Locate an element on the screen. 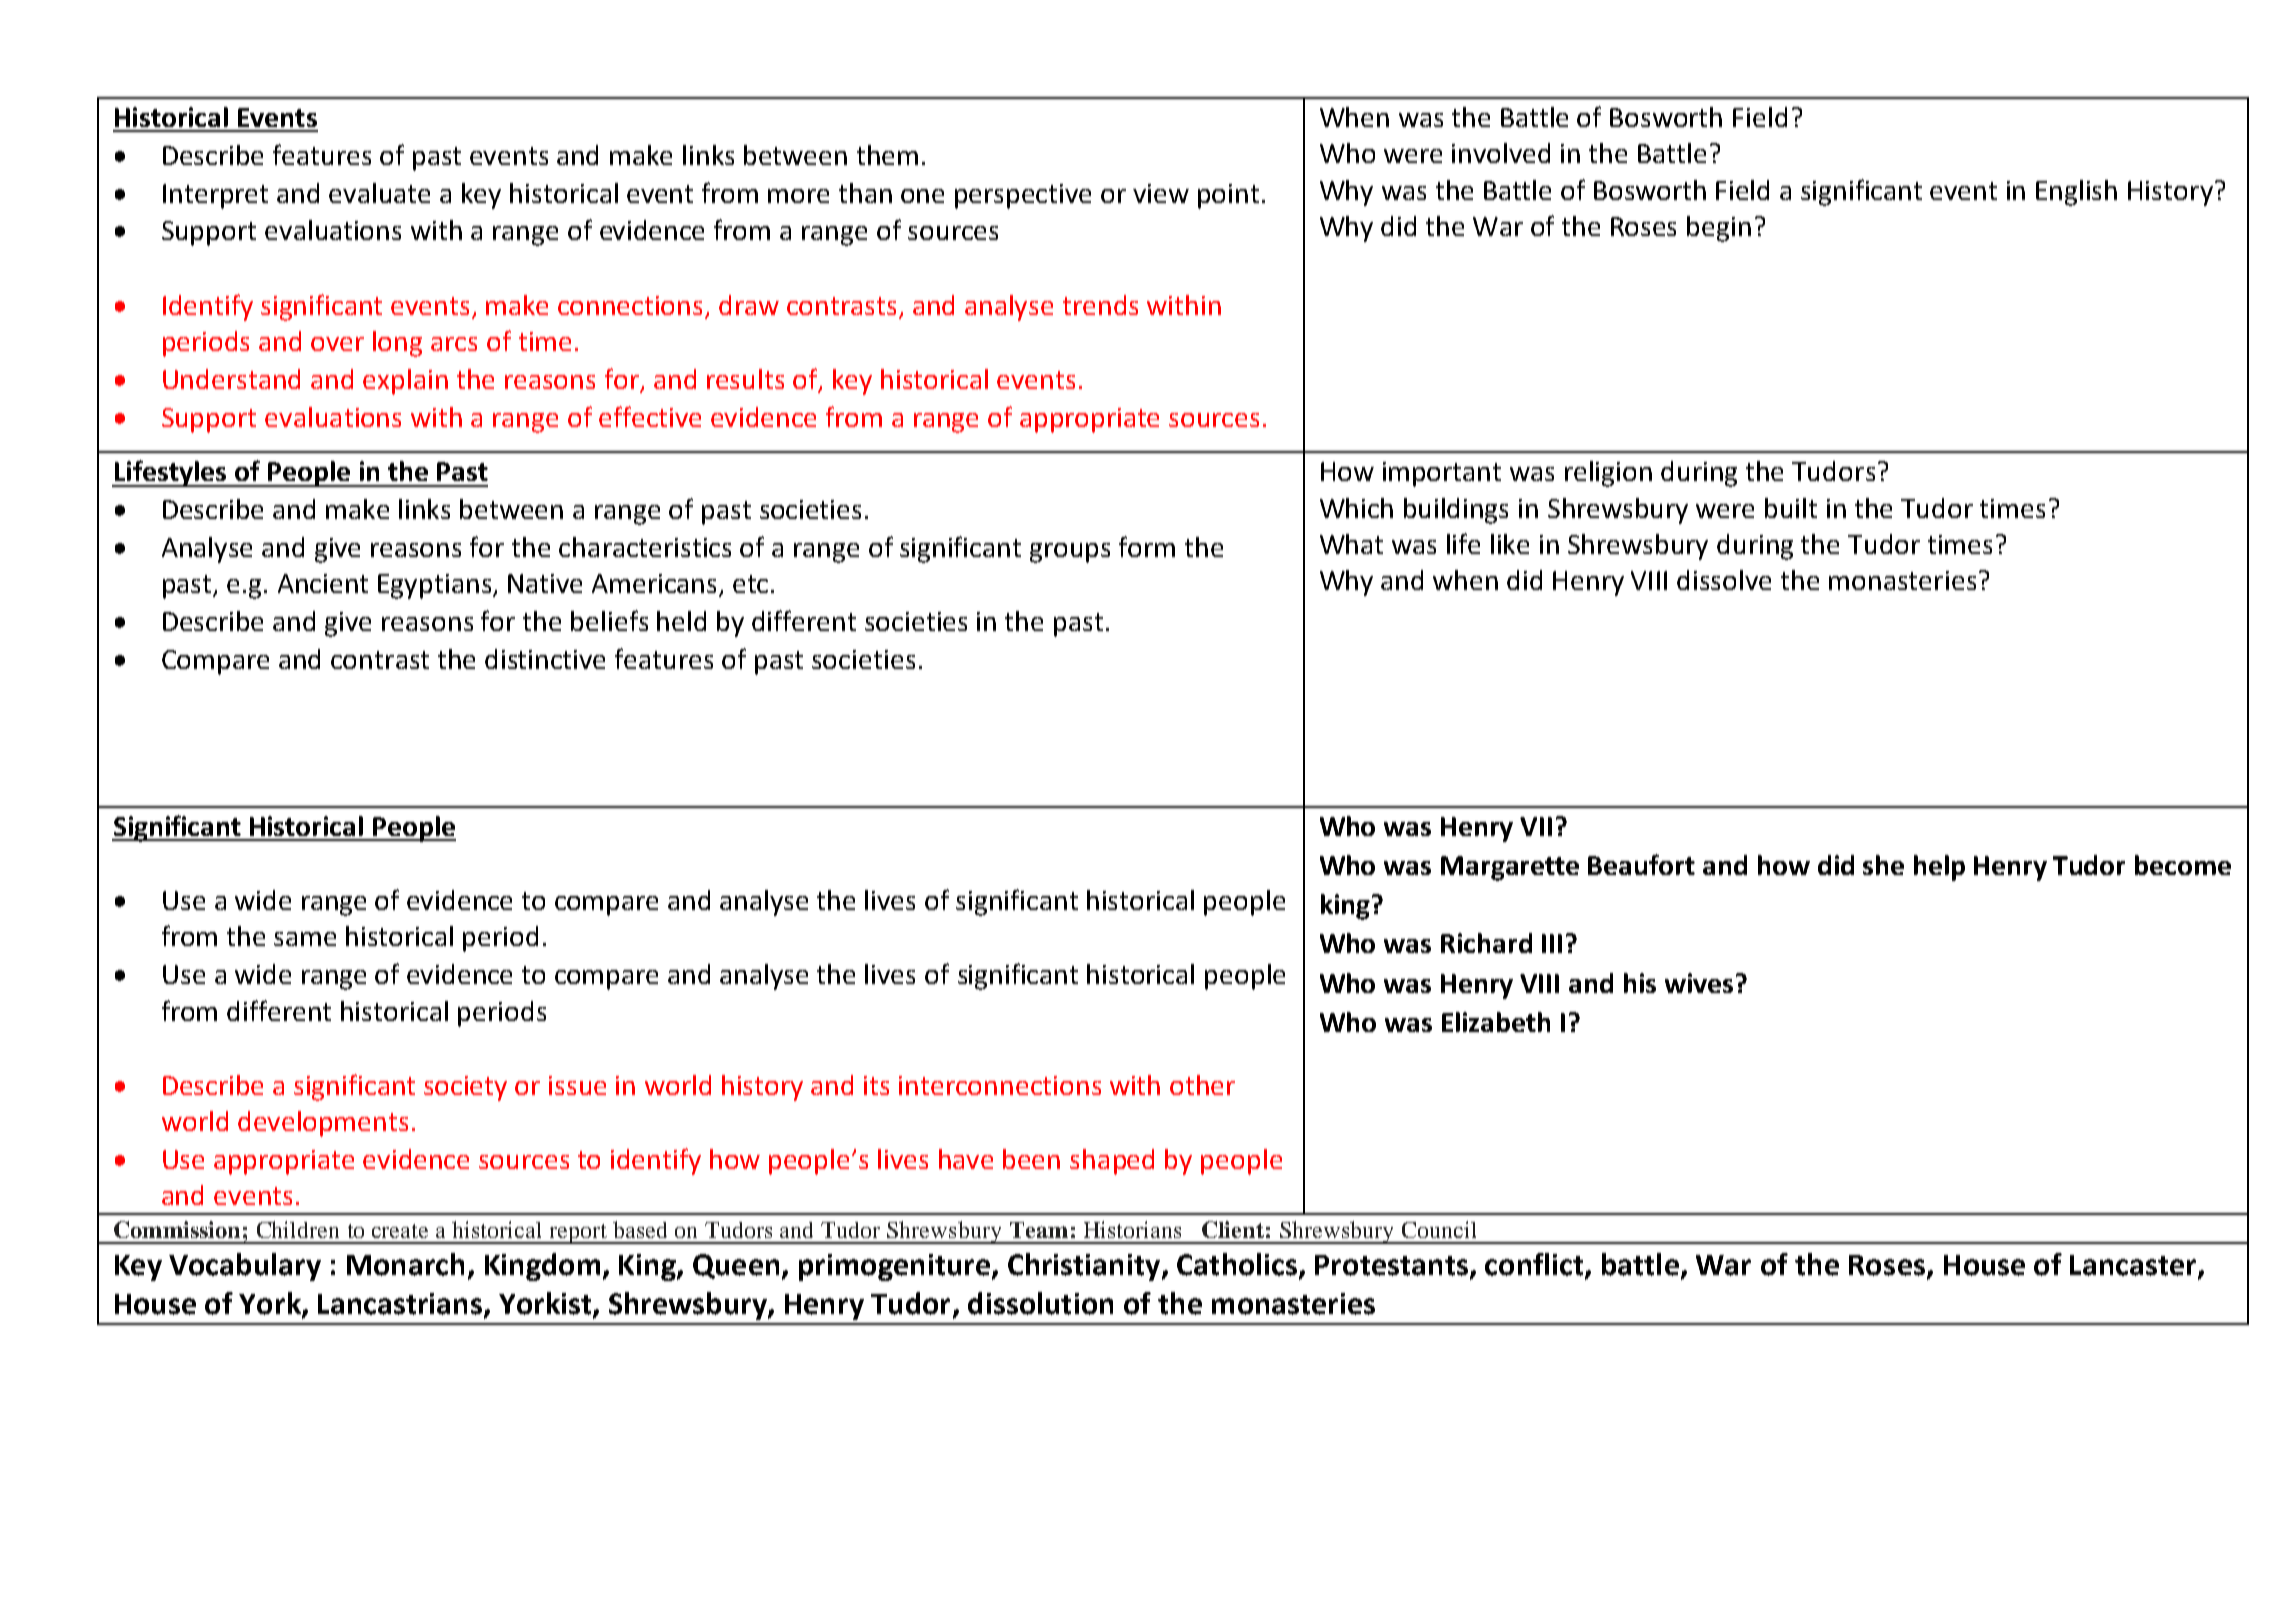 This screenshot has height=1609, width=2275. other is located at coordinates (1202, 1085).
